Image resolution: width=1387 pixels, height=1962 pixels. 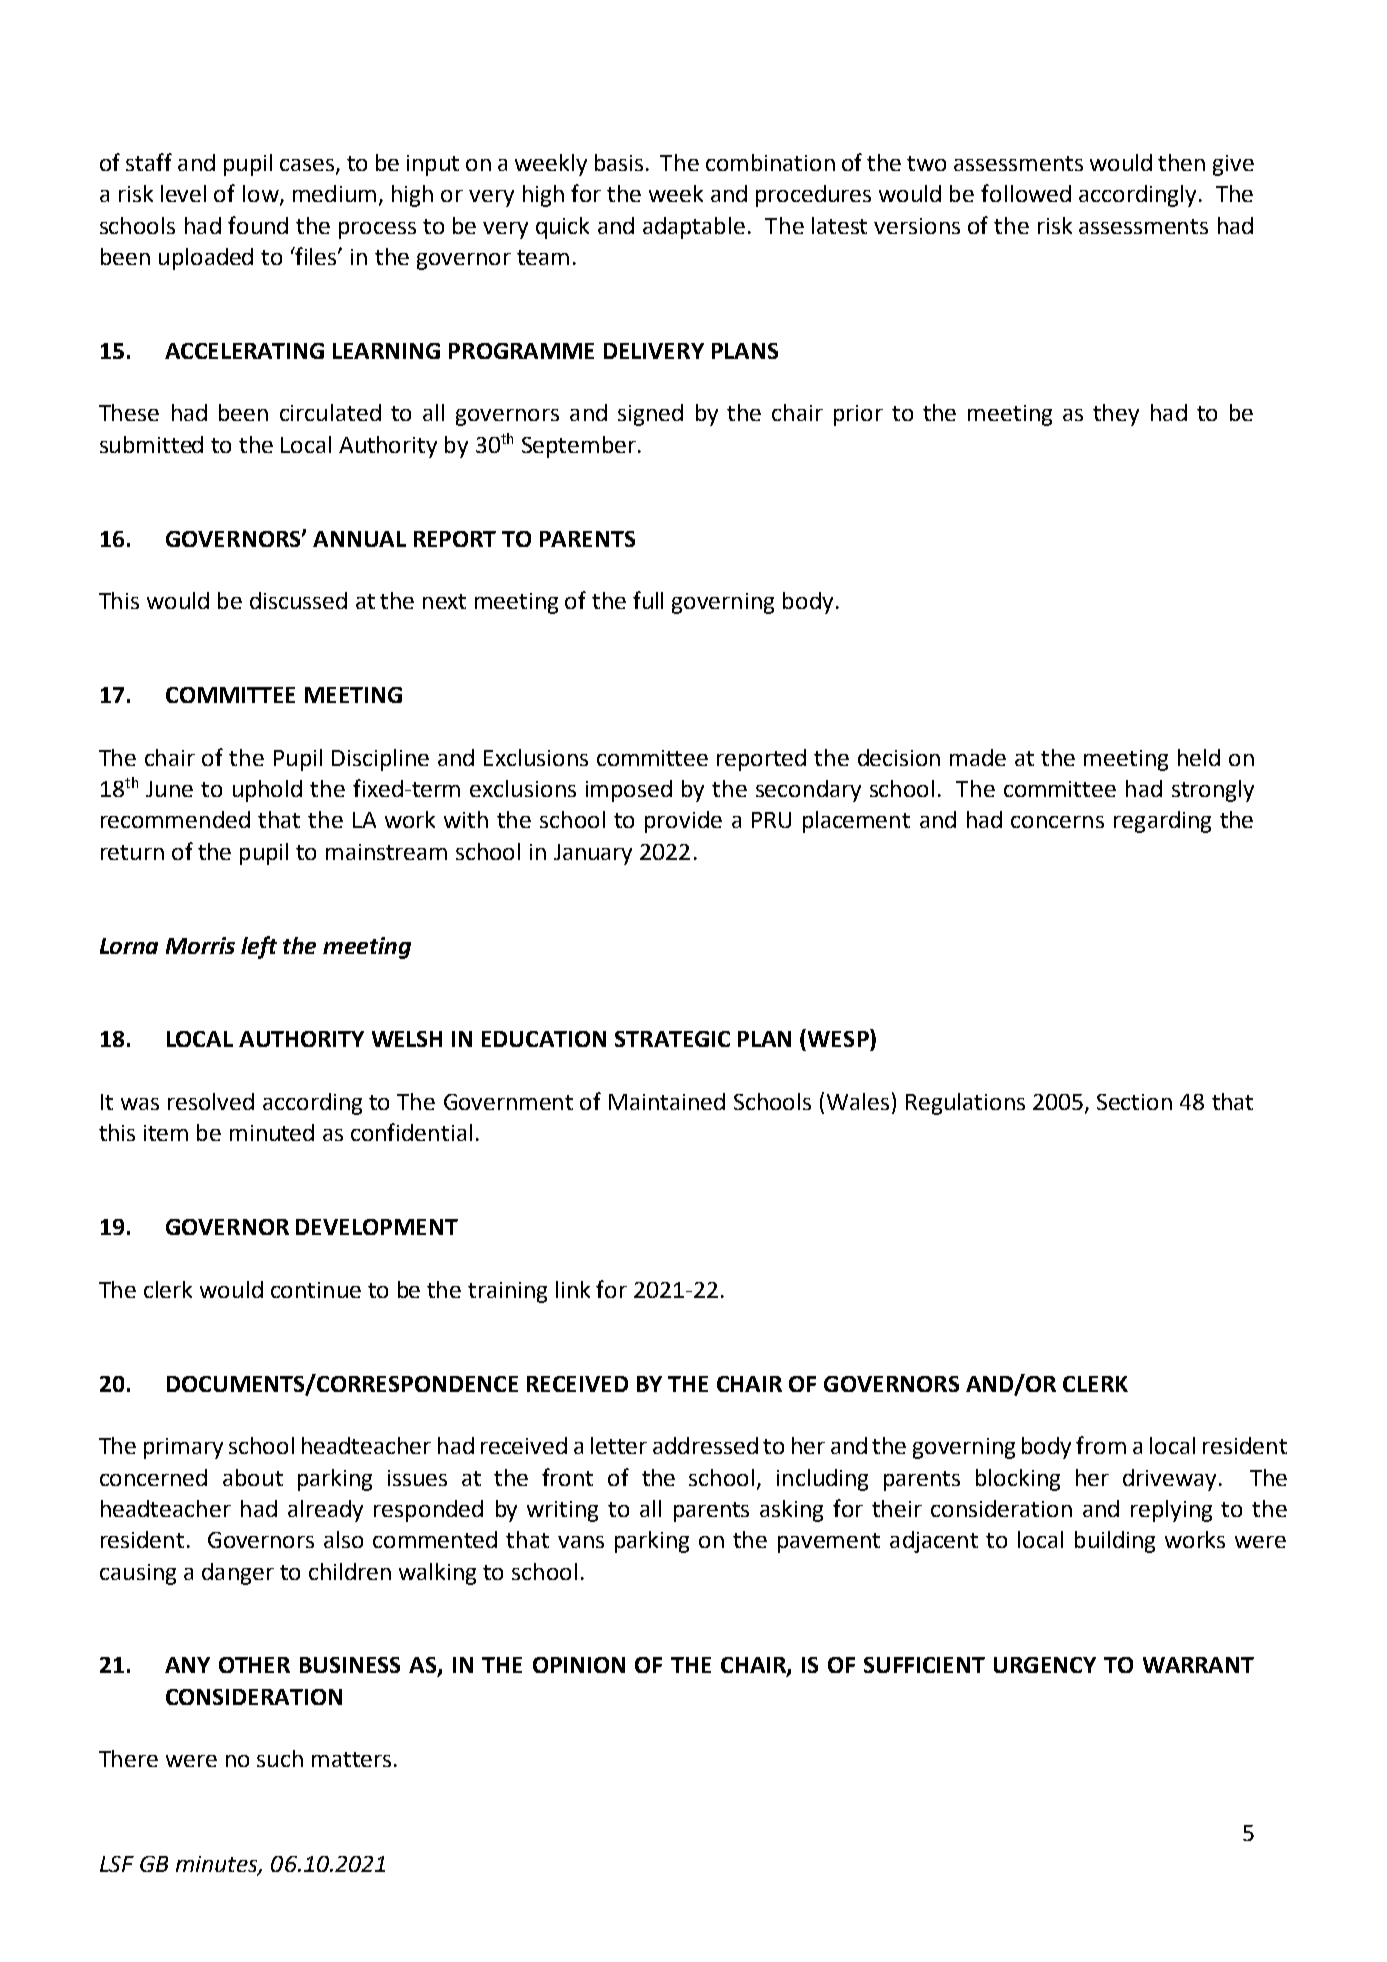 I want to click on such, so click(x=280, y=1758).
